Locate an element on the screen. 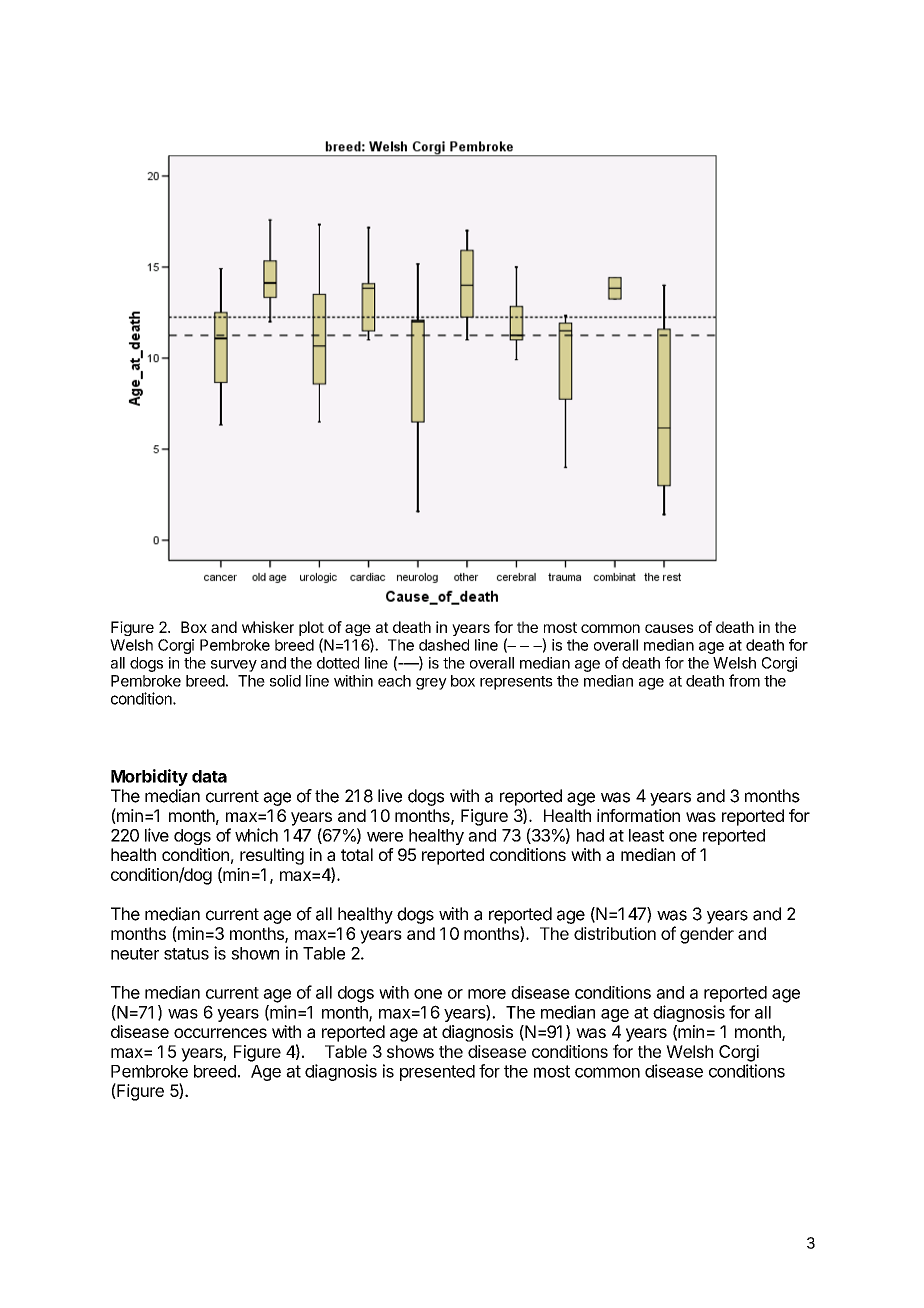 The width and height of the screenshot is (924, 1308). distribution is located at coordinates (615, 933).
